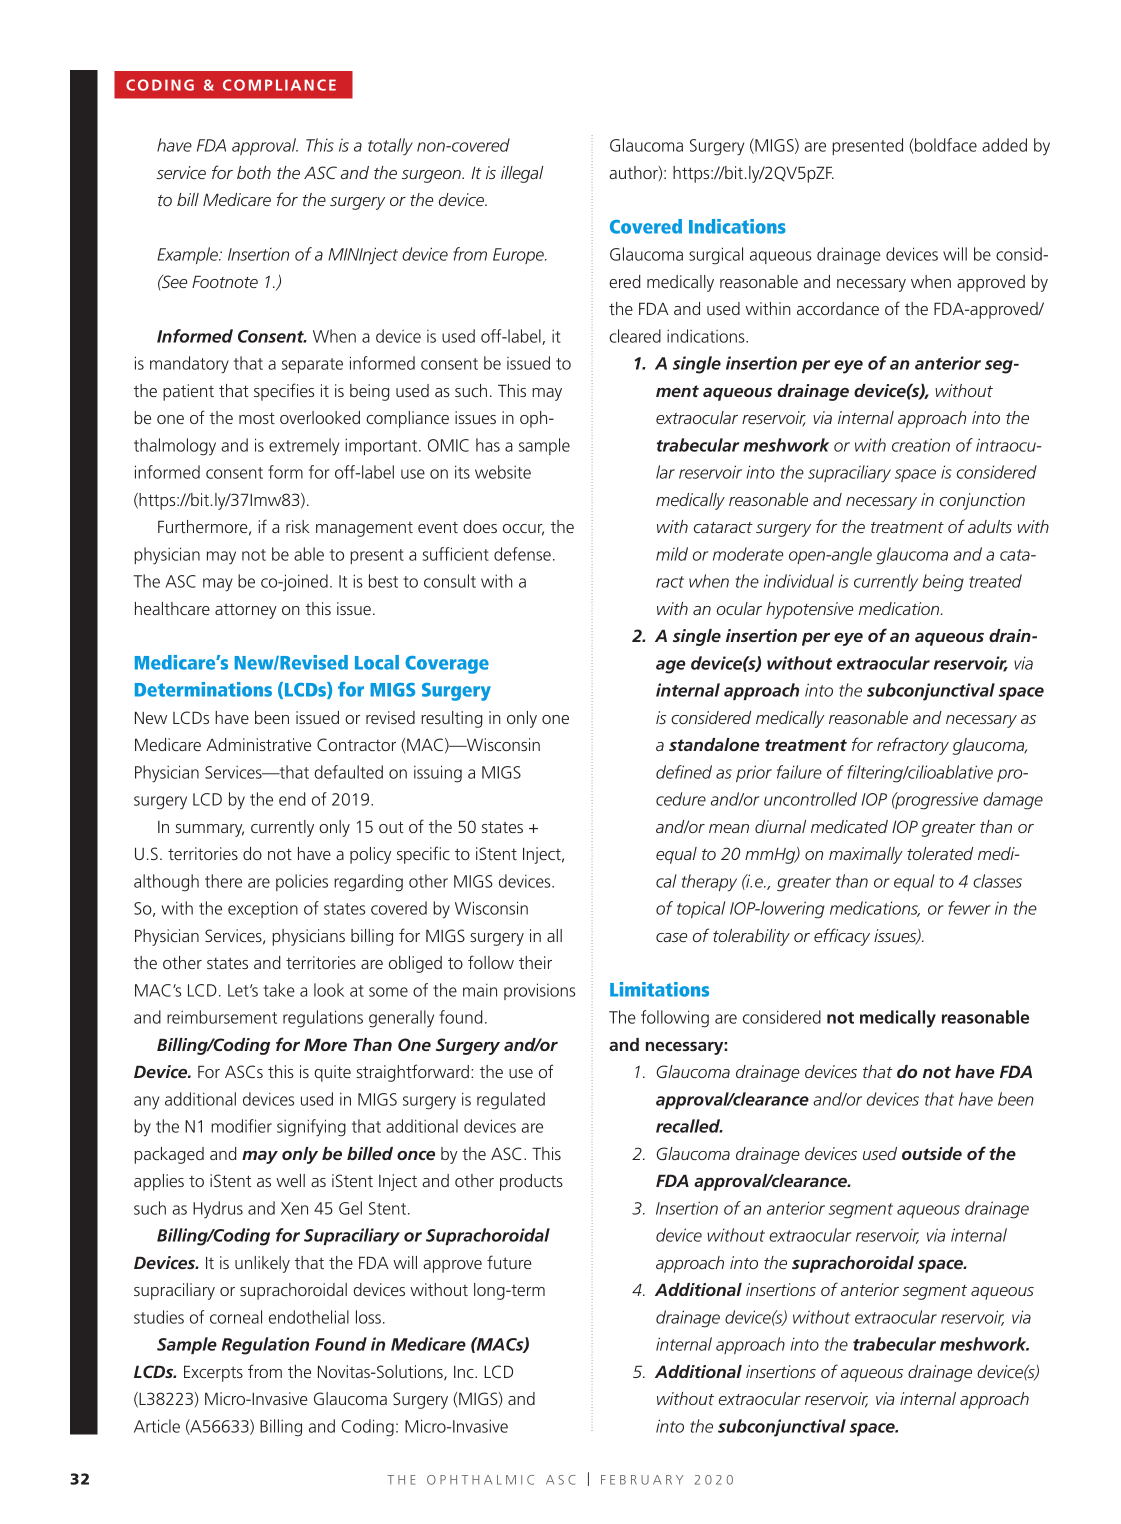 Image resolution: width=1121 pixels, height=1524 pixels. I want to click on FEBRUARY, so click(642, 1480).
